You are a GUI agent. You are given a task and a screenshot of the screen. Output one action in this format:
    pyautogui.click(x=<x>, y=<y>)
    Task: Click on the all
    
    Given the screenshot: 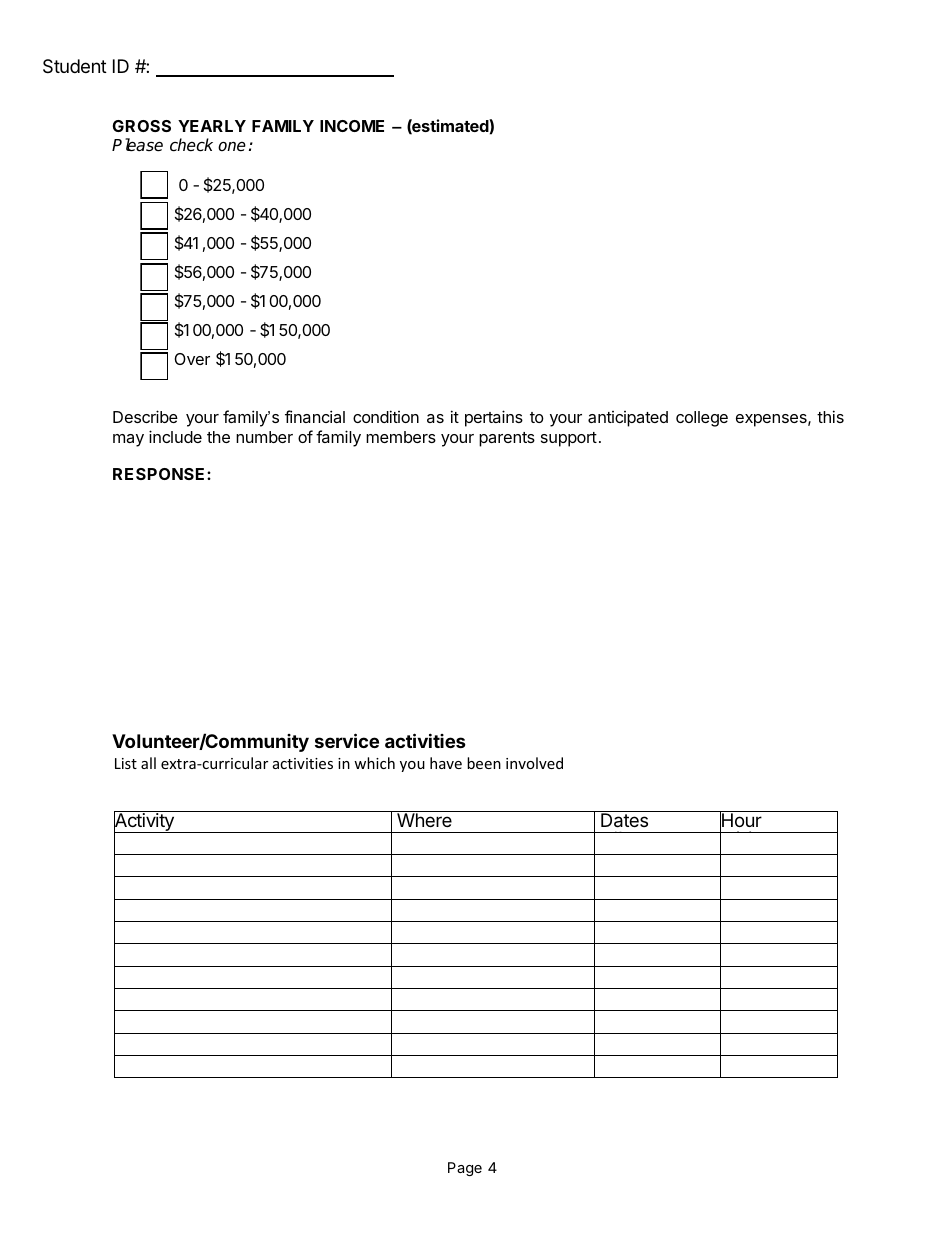 What is the action you would take?
    pyautogui.click(x=148, y=763)
